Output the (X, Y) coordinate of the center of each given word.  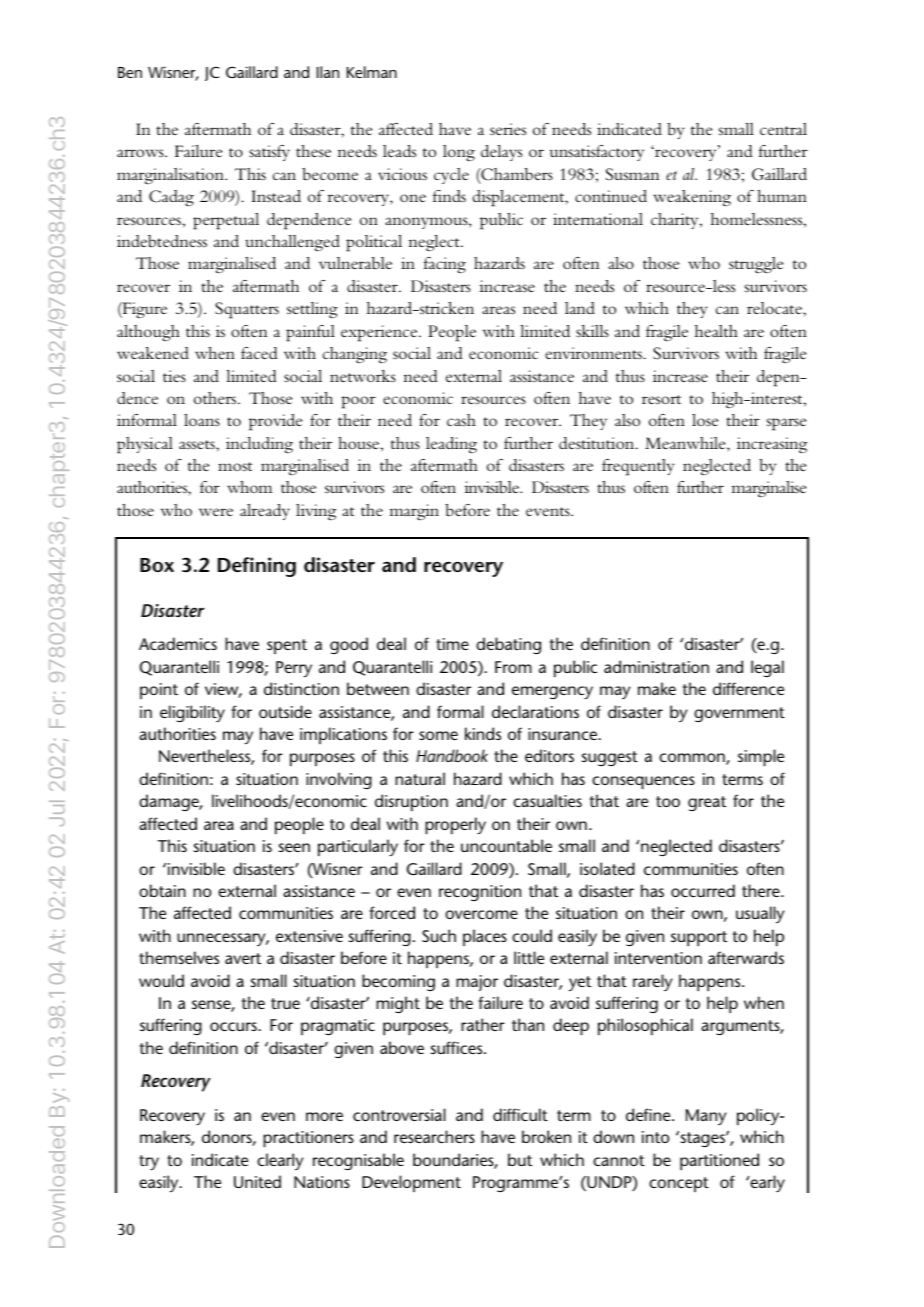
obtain (162, 890)
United (257, 1181)
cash (461, 420)
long (459, 153)
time (452, 644)
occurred (703, 890)
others (216, 398)
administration (656, 666)
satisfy (269, 153)
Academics (178, 643)
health (716, 331)
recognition (480, 893)
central (783, 129)
